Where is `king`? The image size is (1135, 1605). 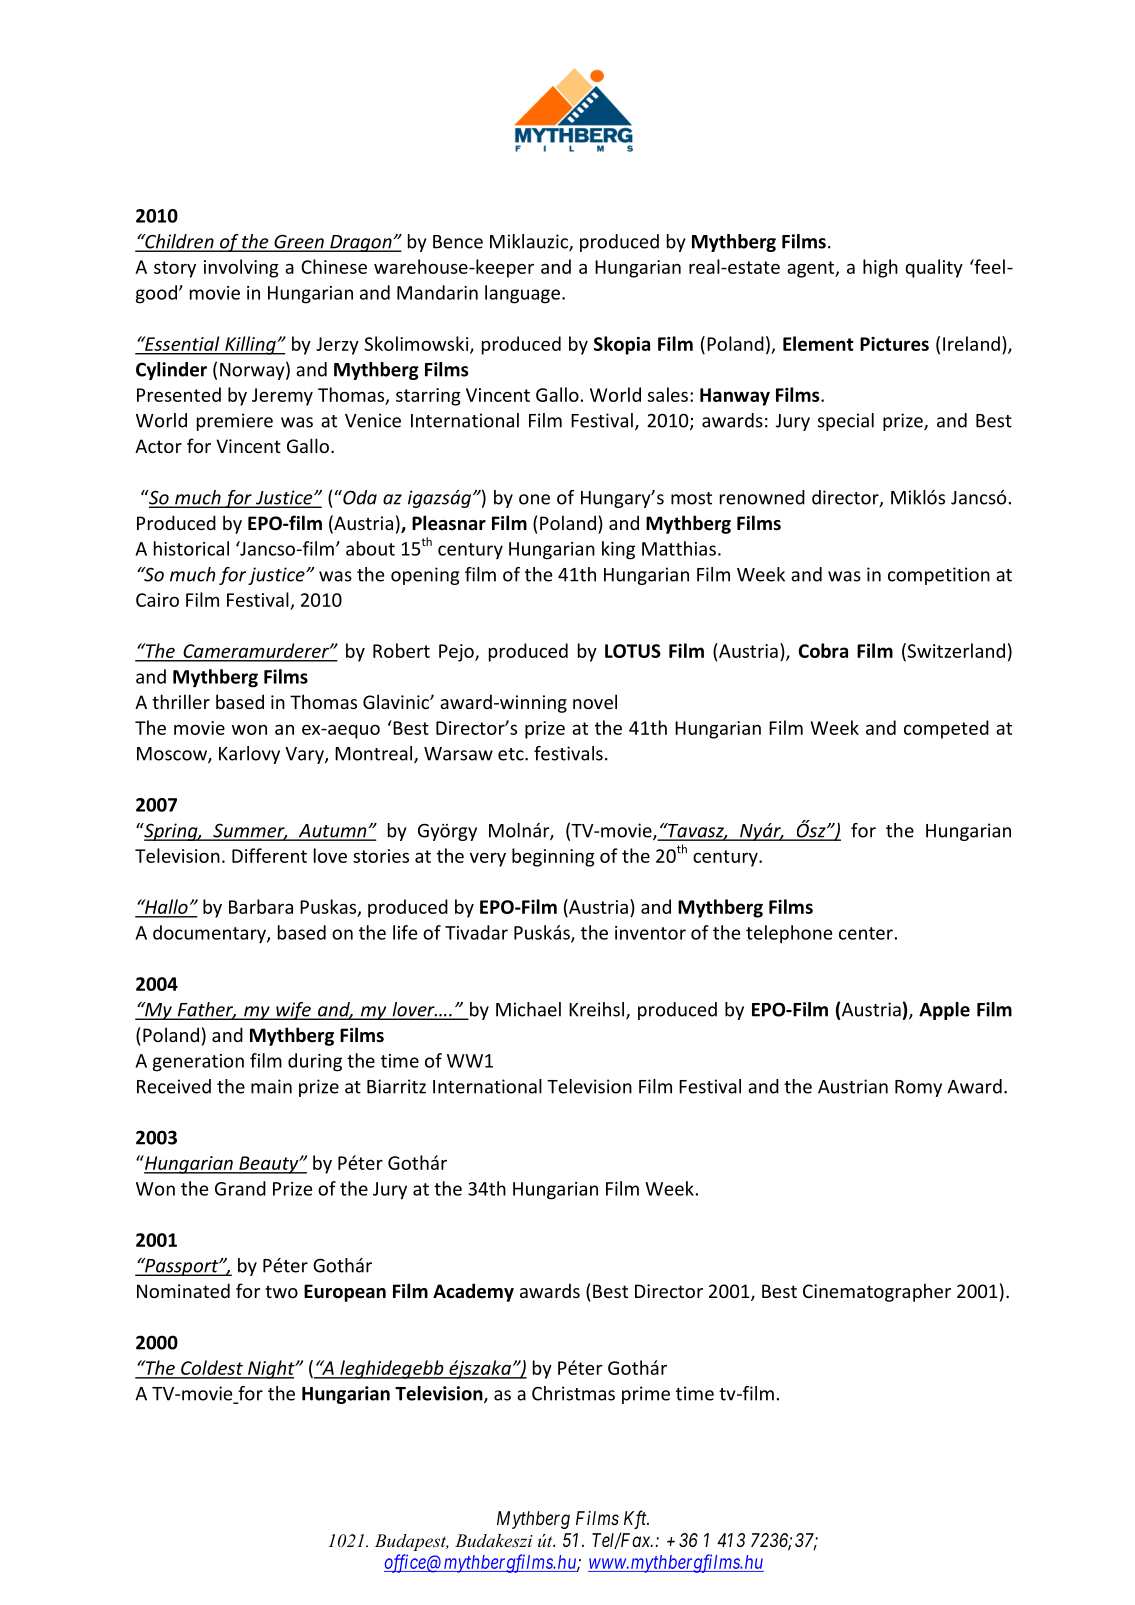
king is located at coordinates (618, 550).
